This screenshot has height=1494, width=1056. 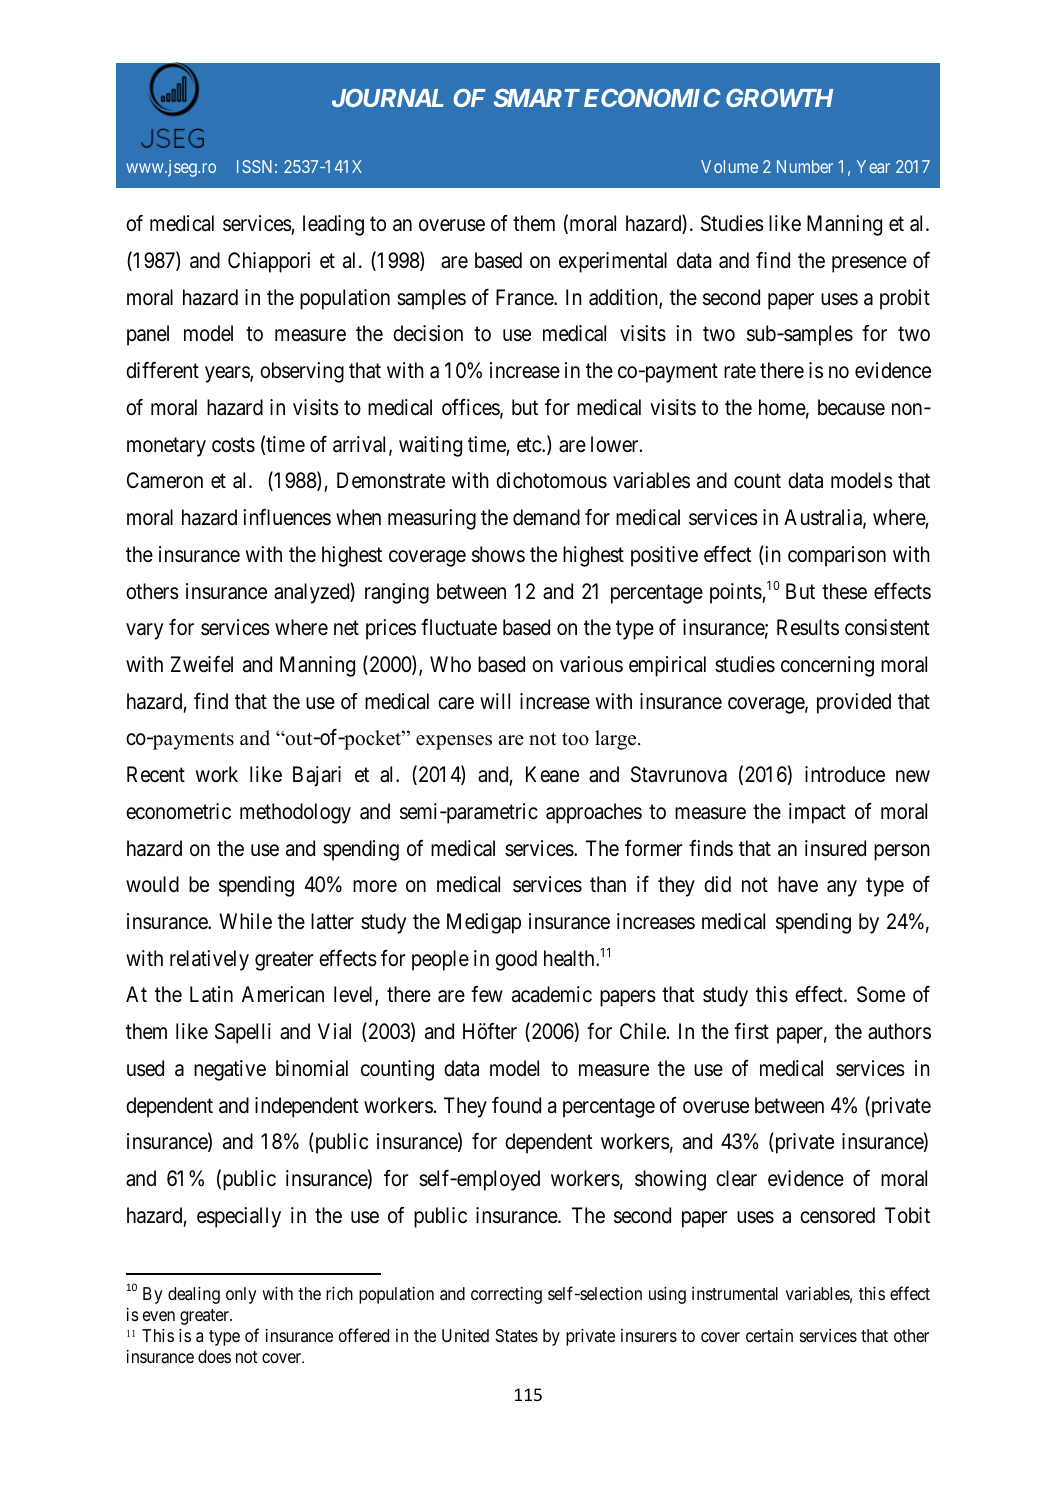 What do you see at coordinates (484, 923) in the screenshot?
I see `Medigap` at bounding box center [484, 923].
